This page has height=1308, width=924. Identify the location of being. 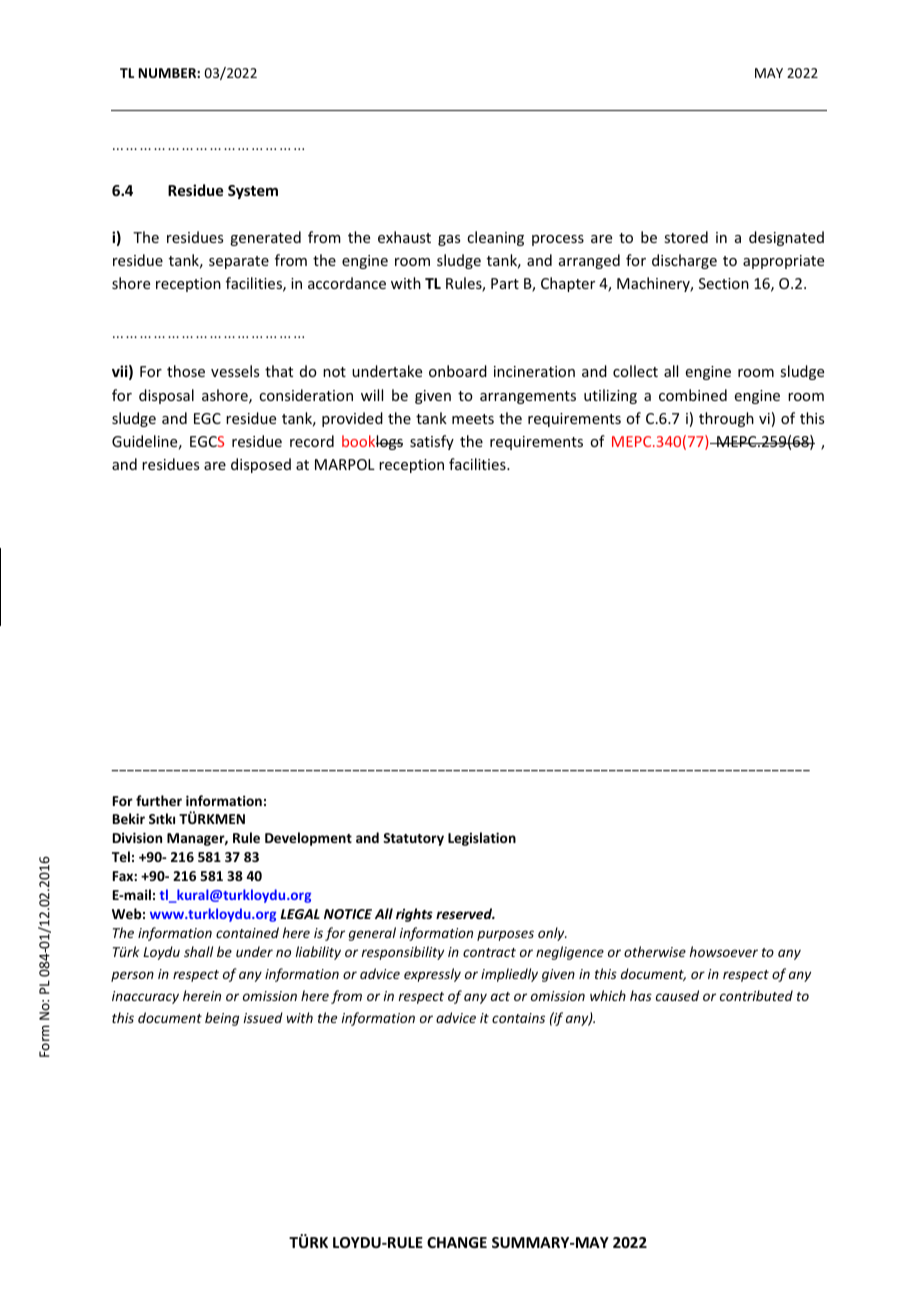
(222, 1019).
